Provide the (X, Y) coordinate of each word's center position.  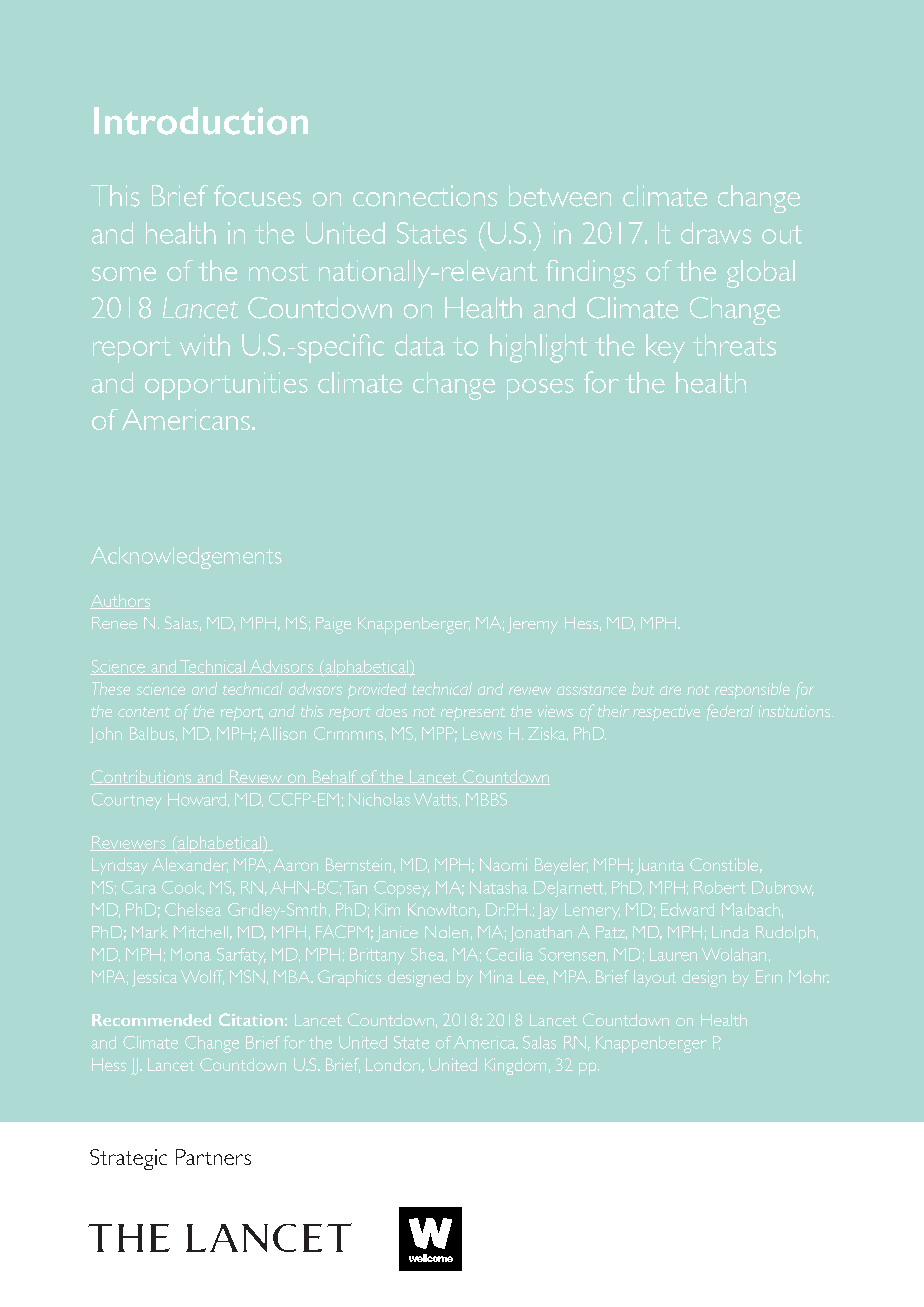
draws (716, 233)
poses (540, 389)
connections (425, 196)
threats (734, 345)
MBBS (486, 799)
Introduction (201, 121)
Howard (197, 799)
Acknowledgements (186, 558)
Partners (213, 1157)
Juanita (660, 866)
